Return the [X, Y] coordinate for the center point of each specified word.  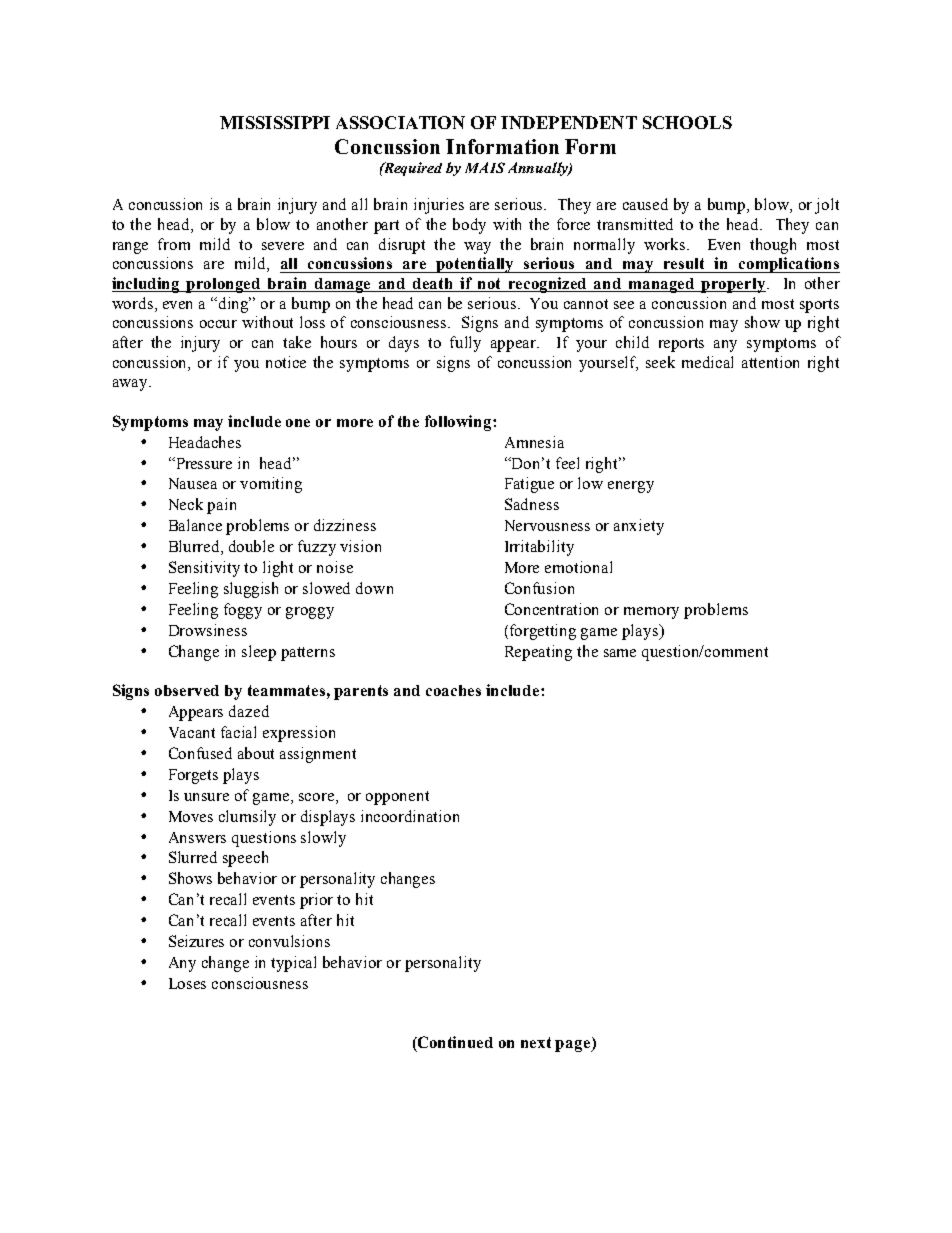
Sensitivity [204, 569]
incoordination [410, 816]
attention [770, 362]
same [620, 653]
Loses [187, 983]
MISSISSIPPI [275, 122]
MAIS [485, 167]
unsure [206, 797]
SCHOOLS [687, 122]
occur [218, 324]
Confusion [539, 588]
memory [651, 613]
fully [465, 344]
